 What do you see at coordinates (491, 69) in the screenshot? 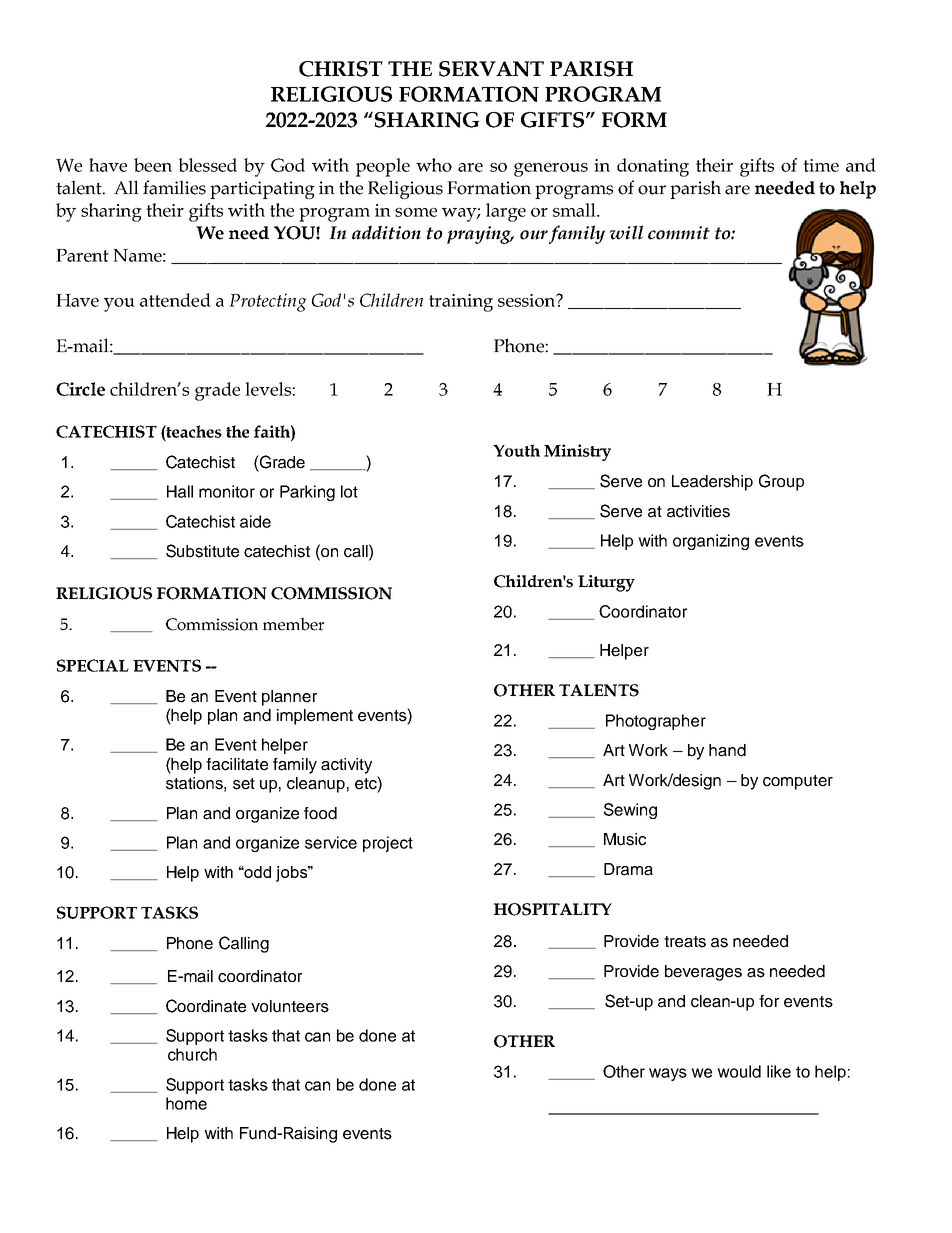
I see `SERVANT` at bounding box center [491, 69].
